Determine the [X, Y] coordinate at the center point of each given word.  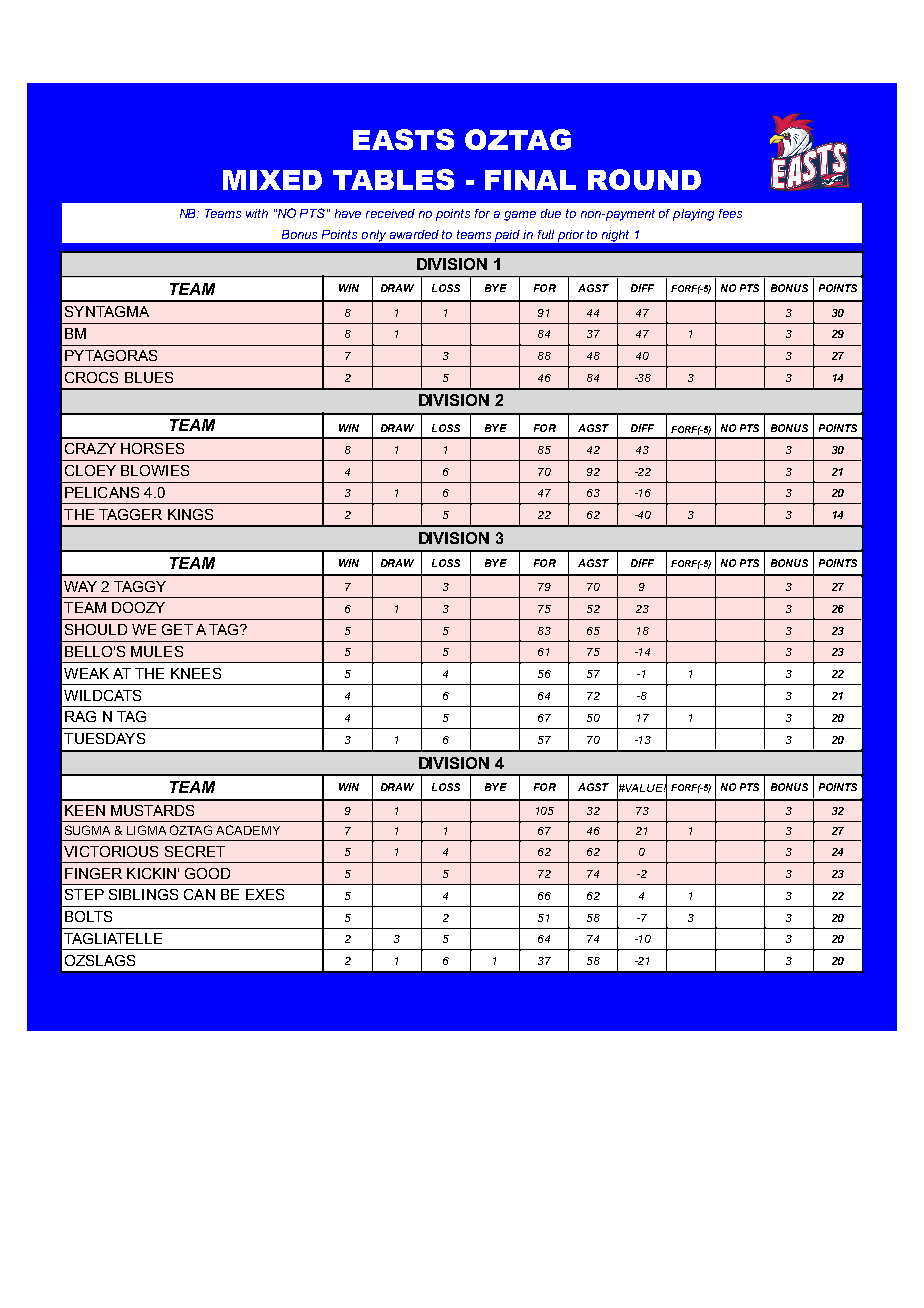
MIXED [272, 180]
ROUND [644, 179]
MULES [157, 651]
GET [177, 629]
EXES [265, 894]
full [546, 234]
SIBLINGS [143, 894]
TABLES [393, 179]
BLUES [149, 377]
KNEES [196, 673]
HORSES [152, 448]
